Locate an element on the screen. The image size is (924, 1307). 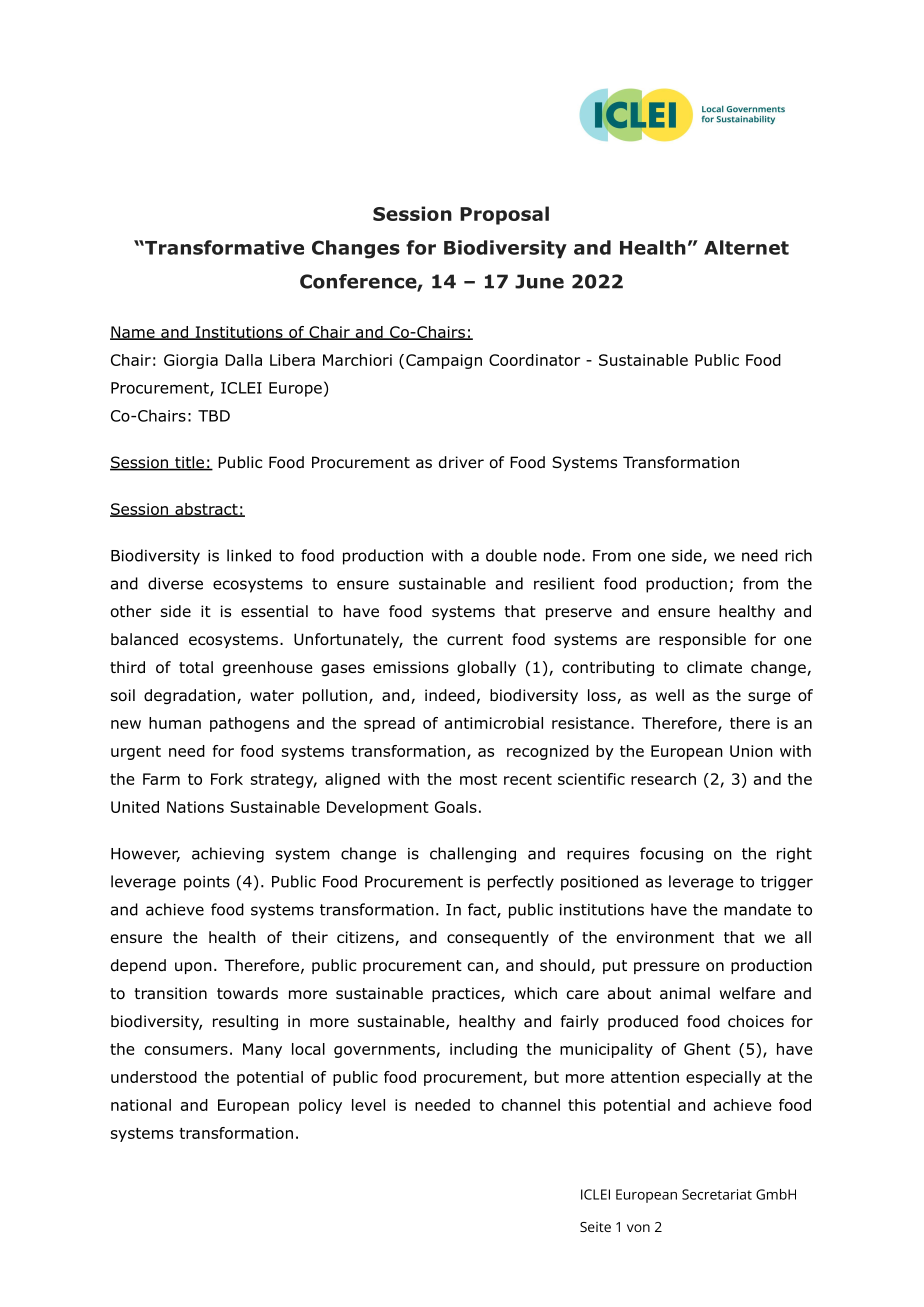
current is located at coordinates (475, 640).
